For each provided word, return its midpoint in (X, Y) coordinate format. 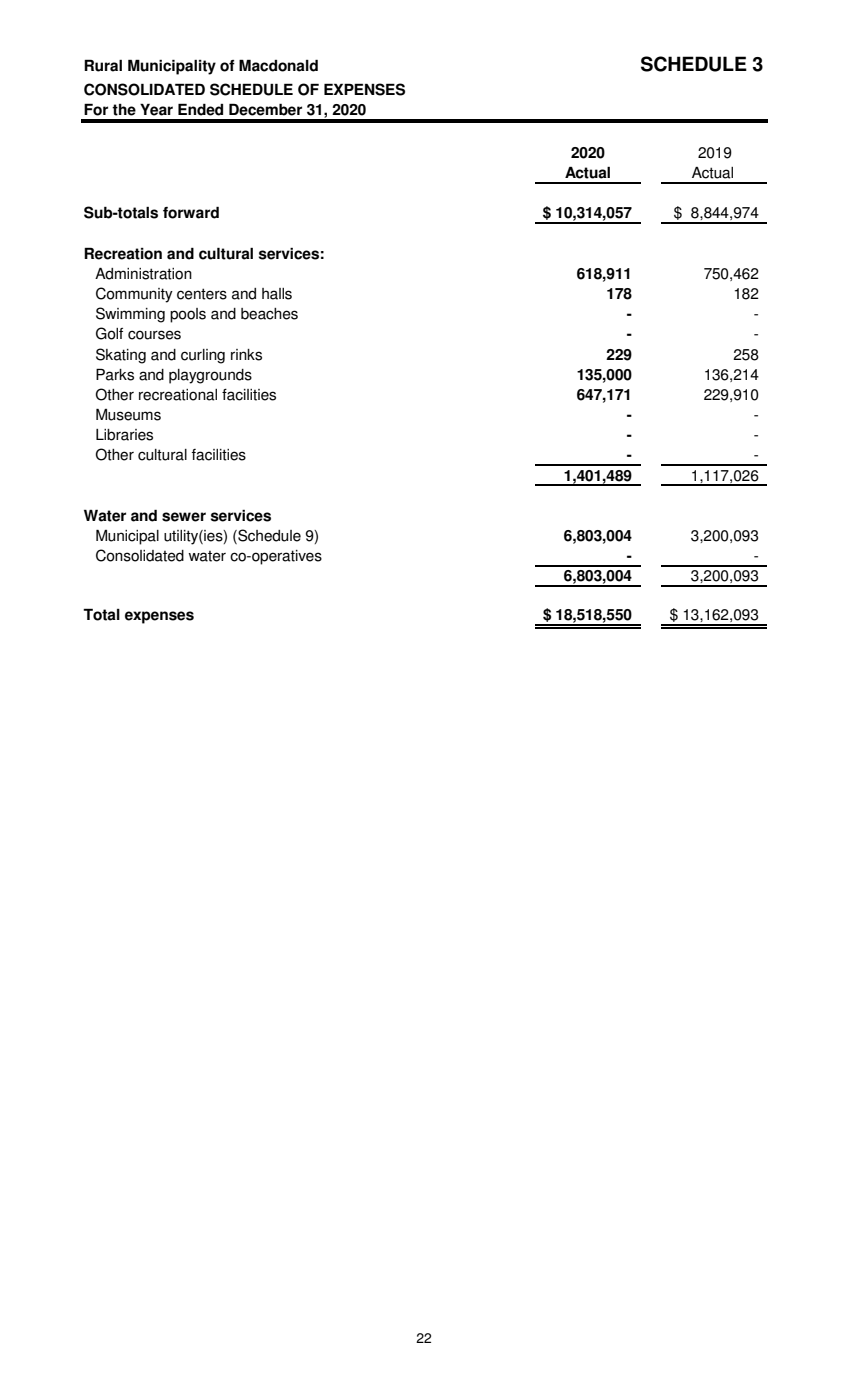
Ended (200, 109)
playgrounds (210, 376)
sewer (184, 517)
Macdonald (278, 65)
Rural (103, 65)
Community (134, 295)
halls (277, 294)
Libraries (124, 435)
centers (202, 294)
